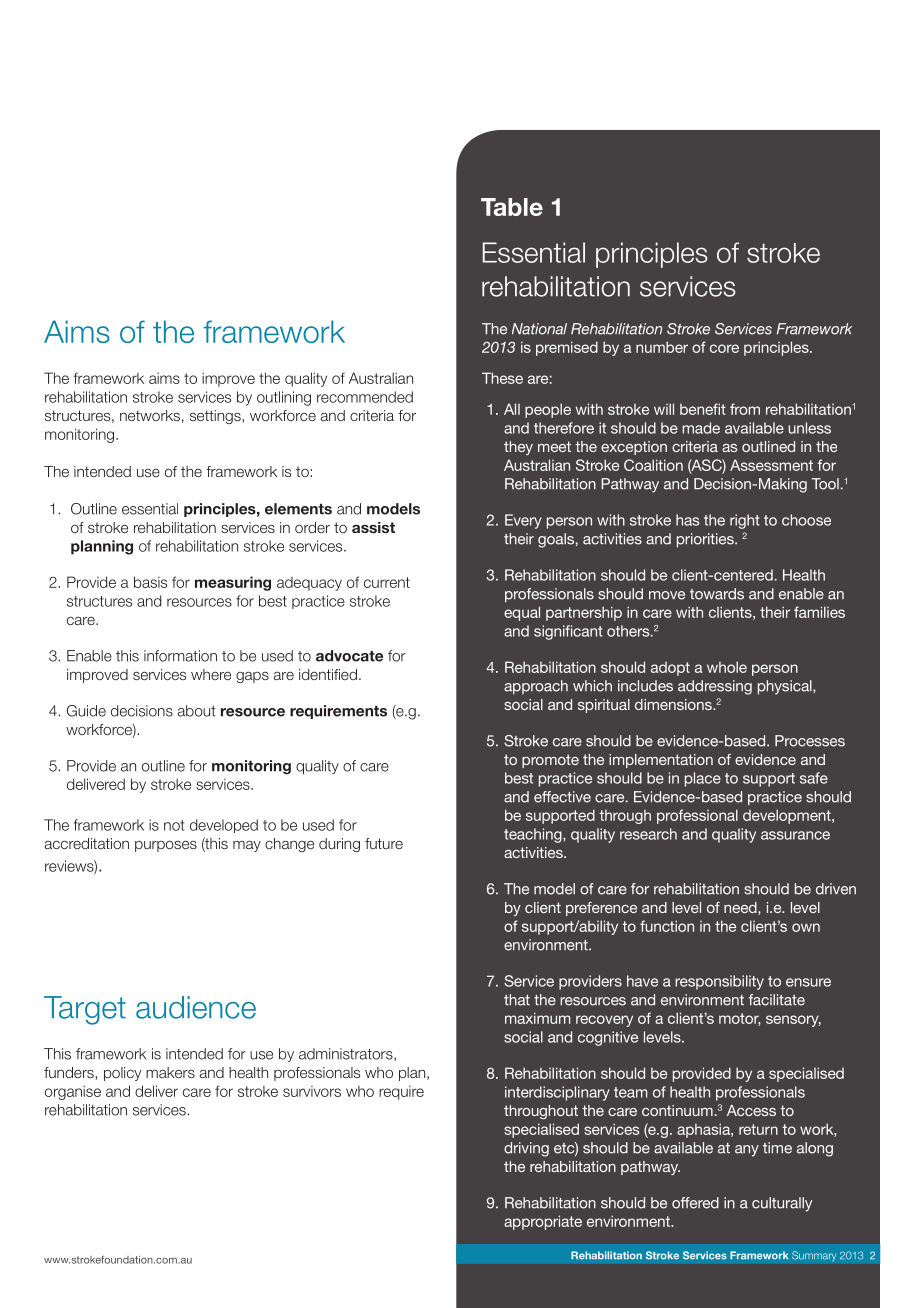  I want to click on motor, so click(740, 1019).
